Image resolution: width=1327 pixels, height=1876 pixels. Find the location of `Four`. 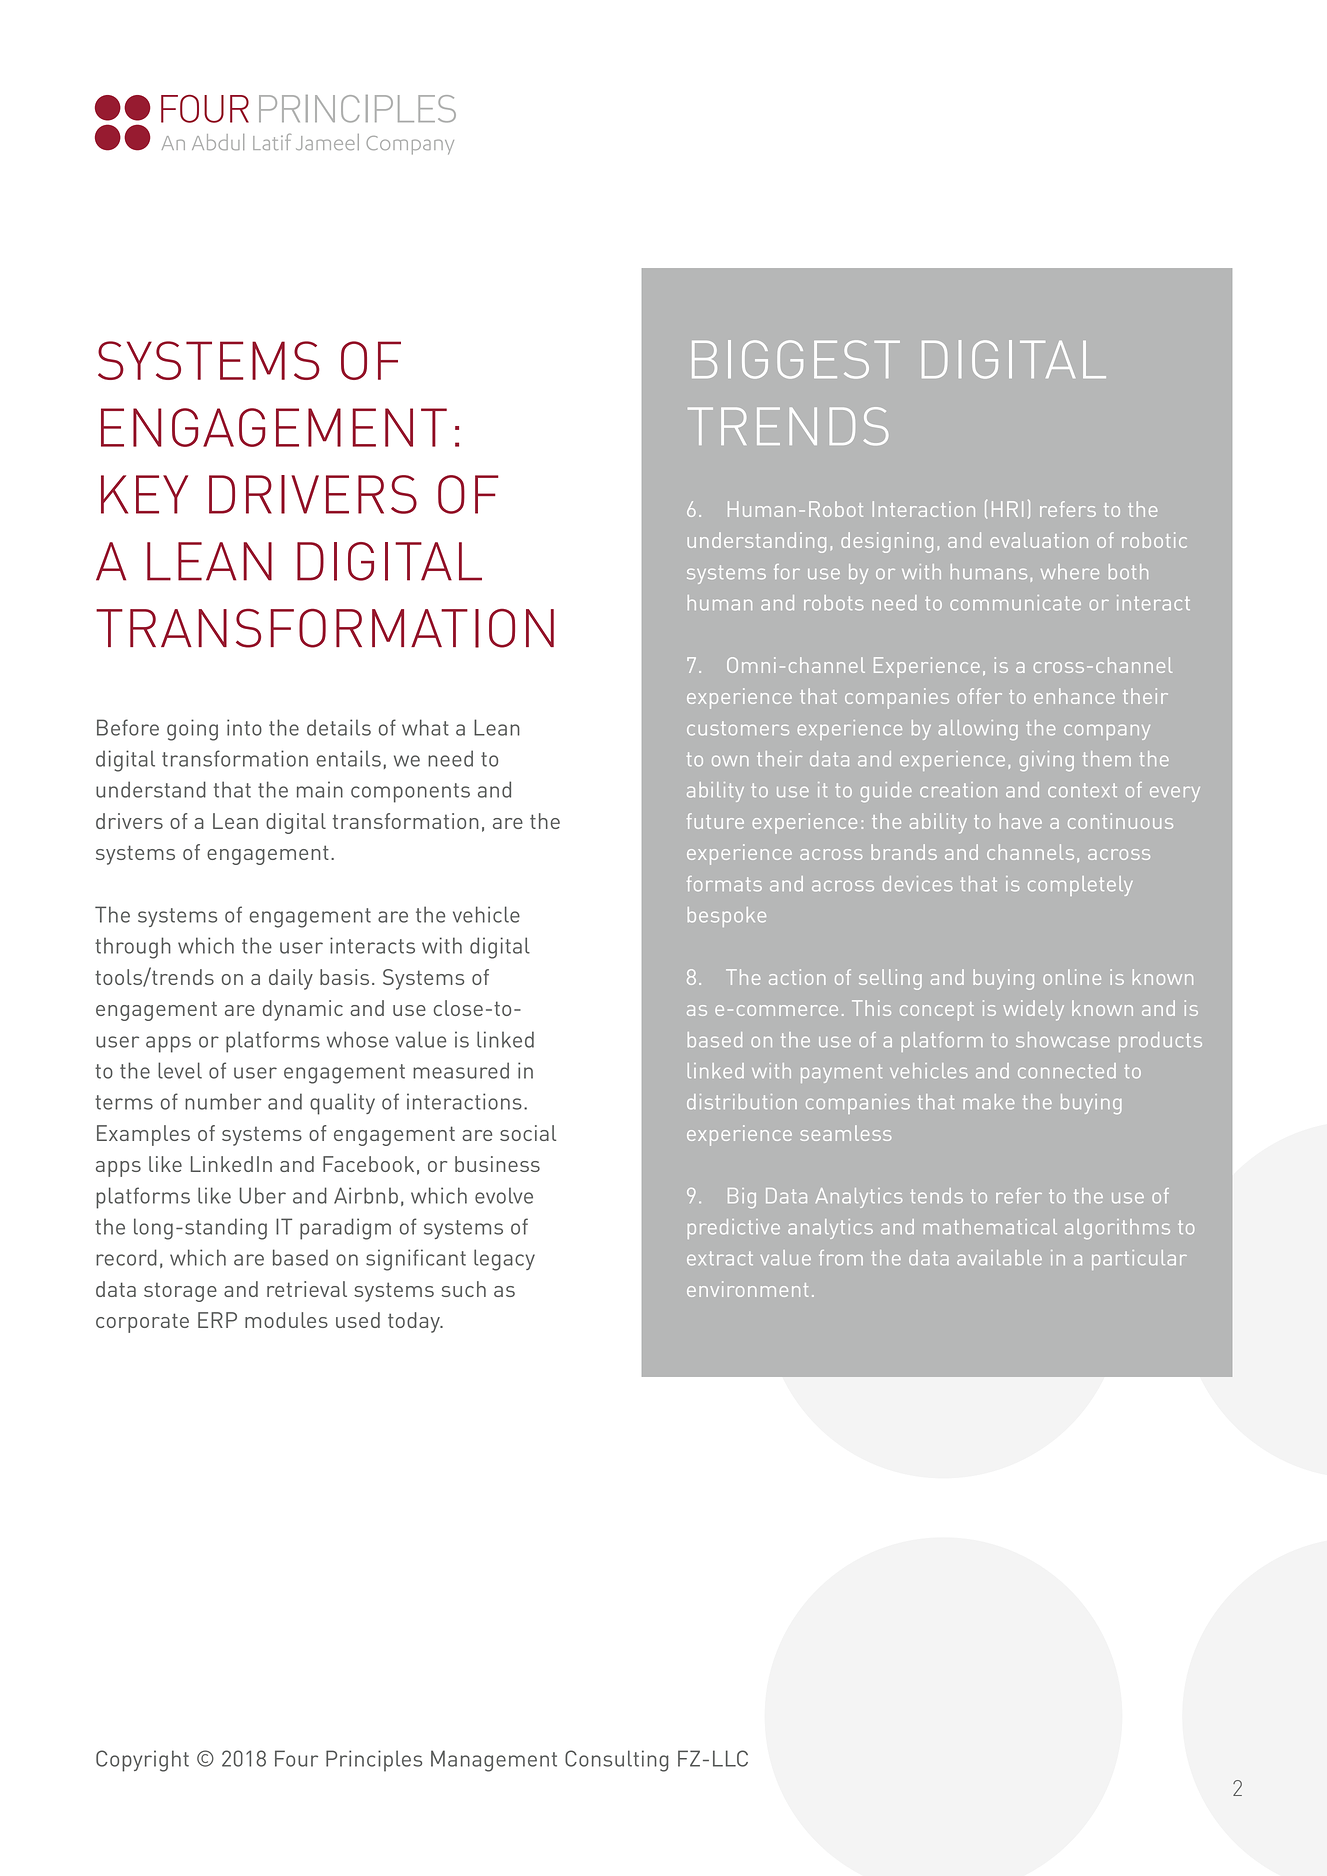

Four is located at coordinates (296, 1758).
